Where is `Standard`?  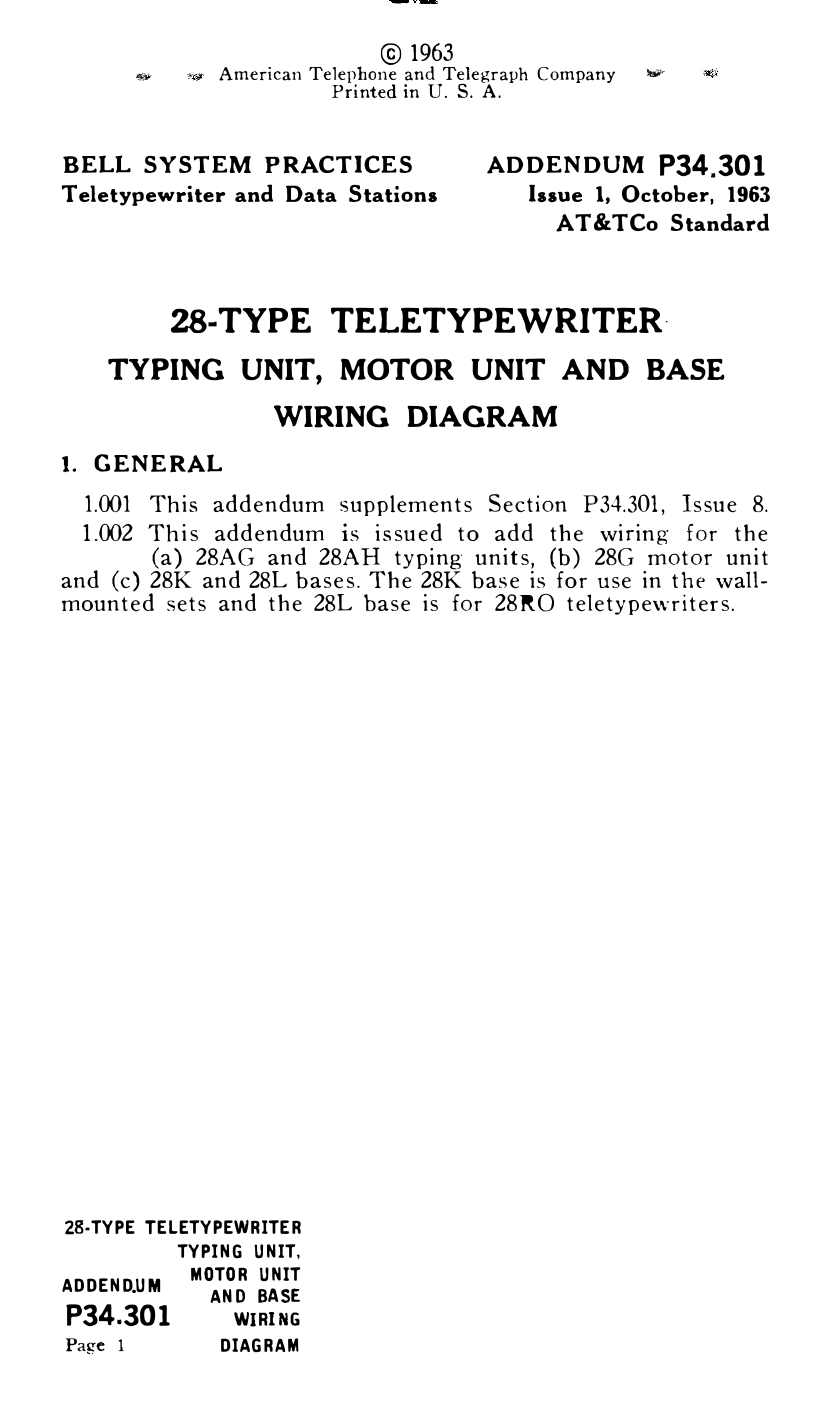
Standard is located at coordinates (720, 222).
